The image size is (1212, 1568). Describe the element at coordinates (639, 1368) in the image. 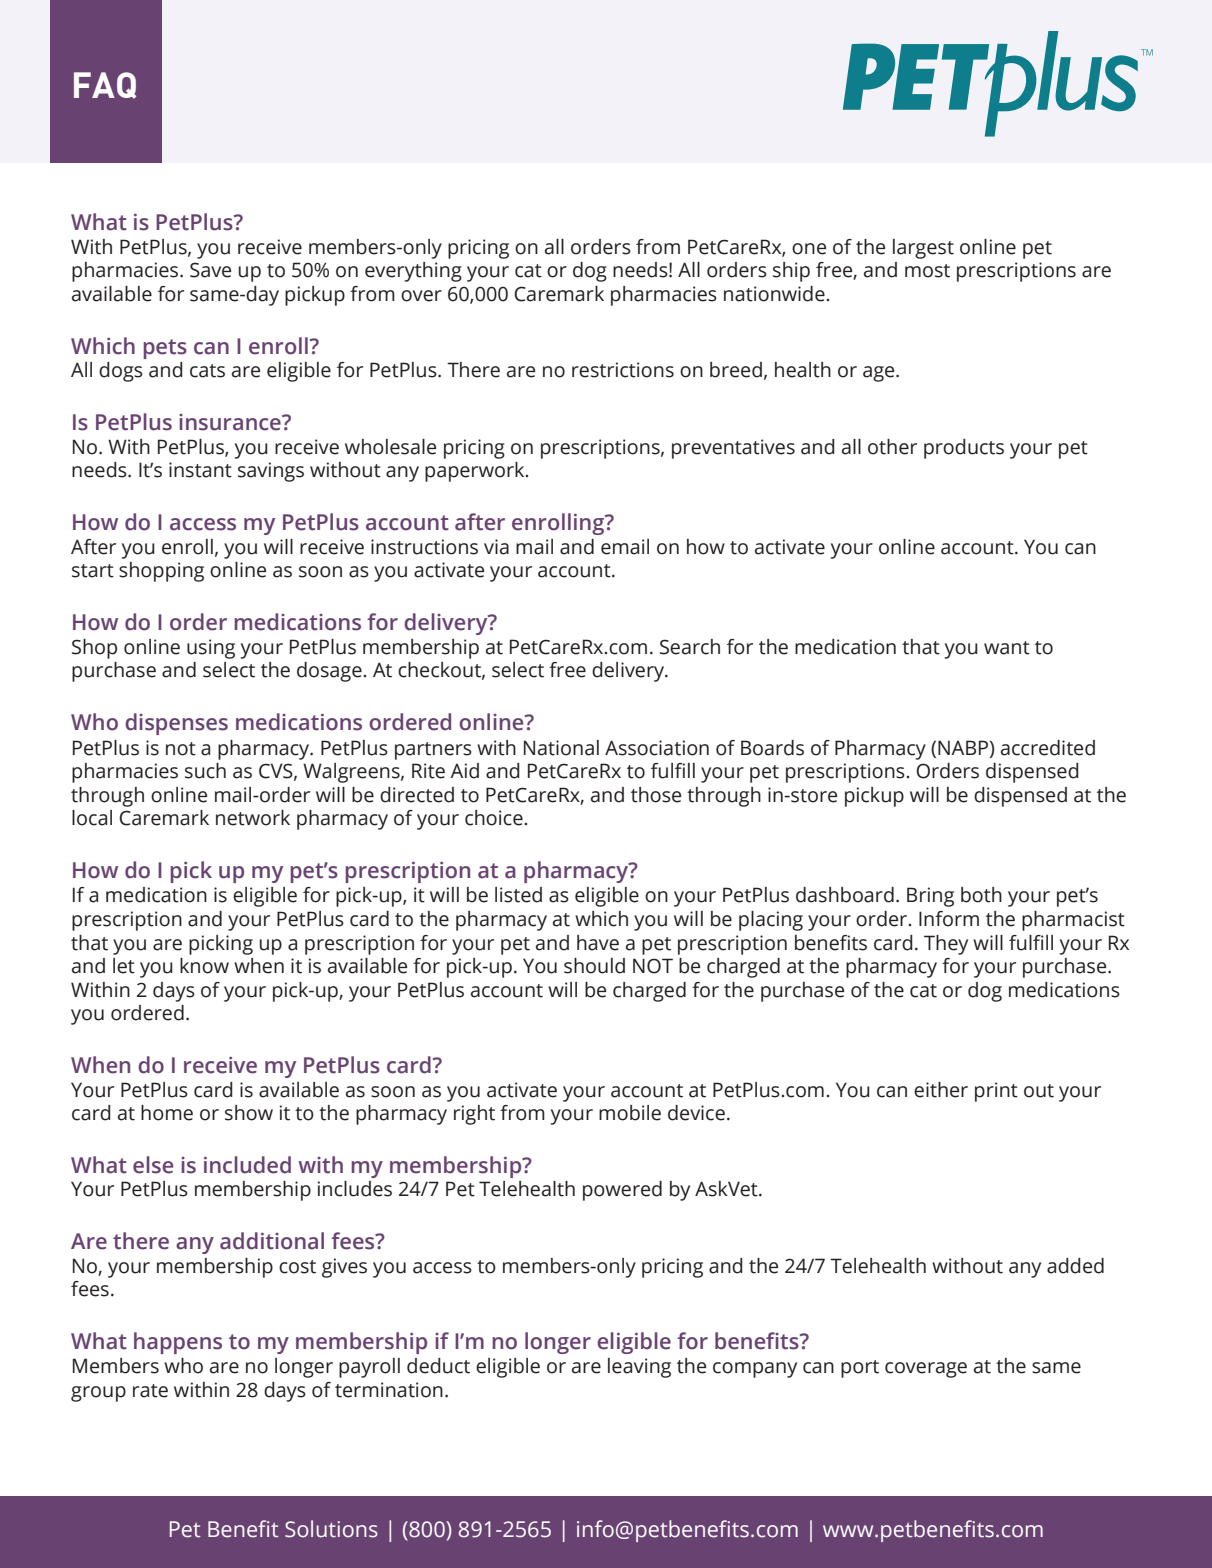

I see `leaving` at that location.
